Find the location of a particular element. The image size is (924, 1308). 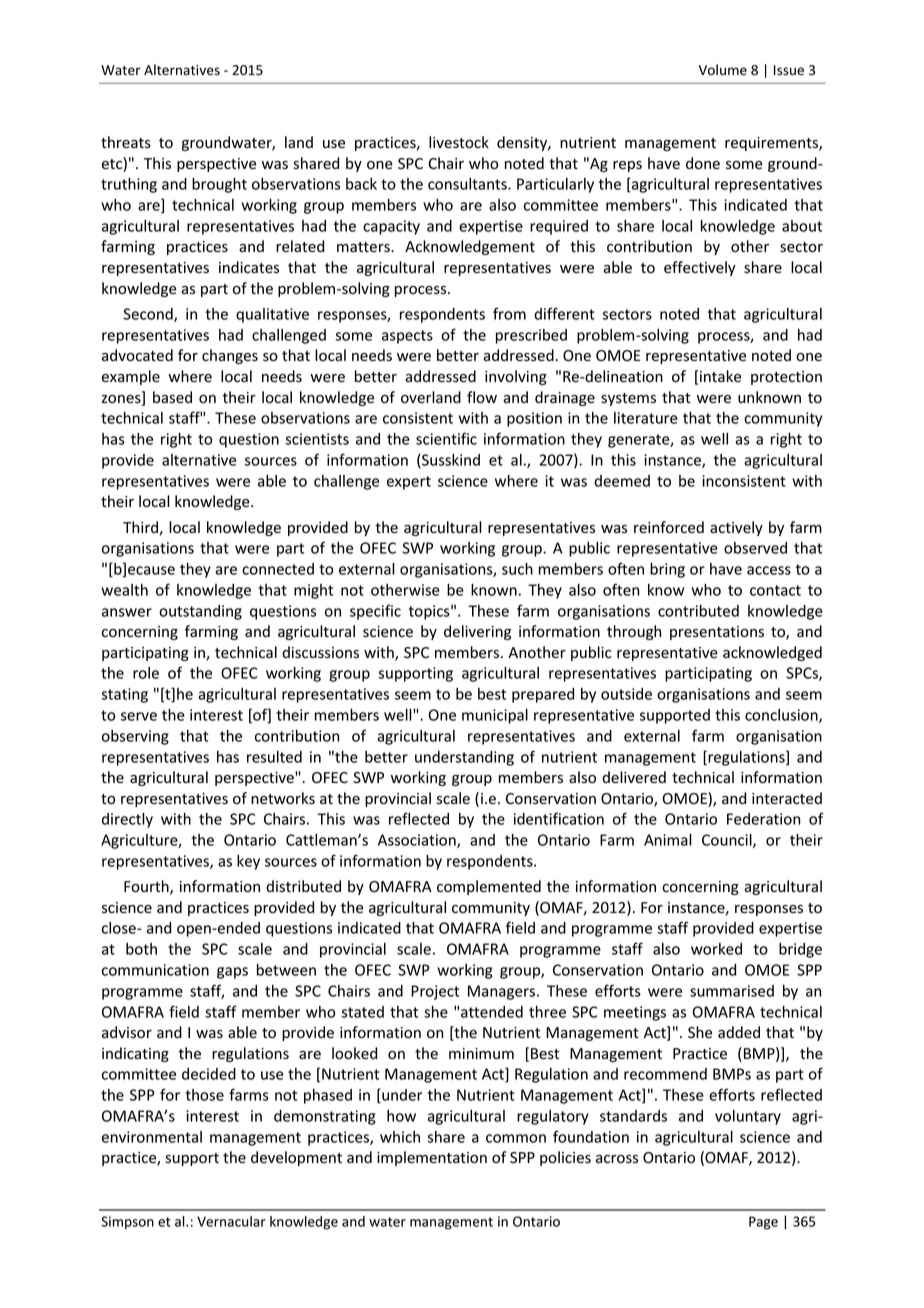

Volume is located at coordinates (723, 70).
